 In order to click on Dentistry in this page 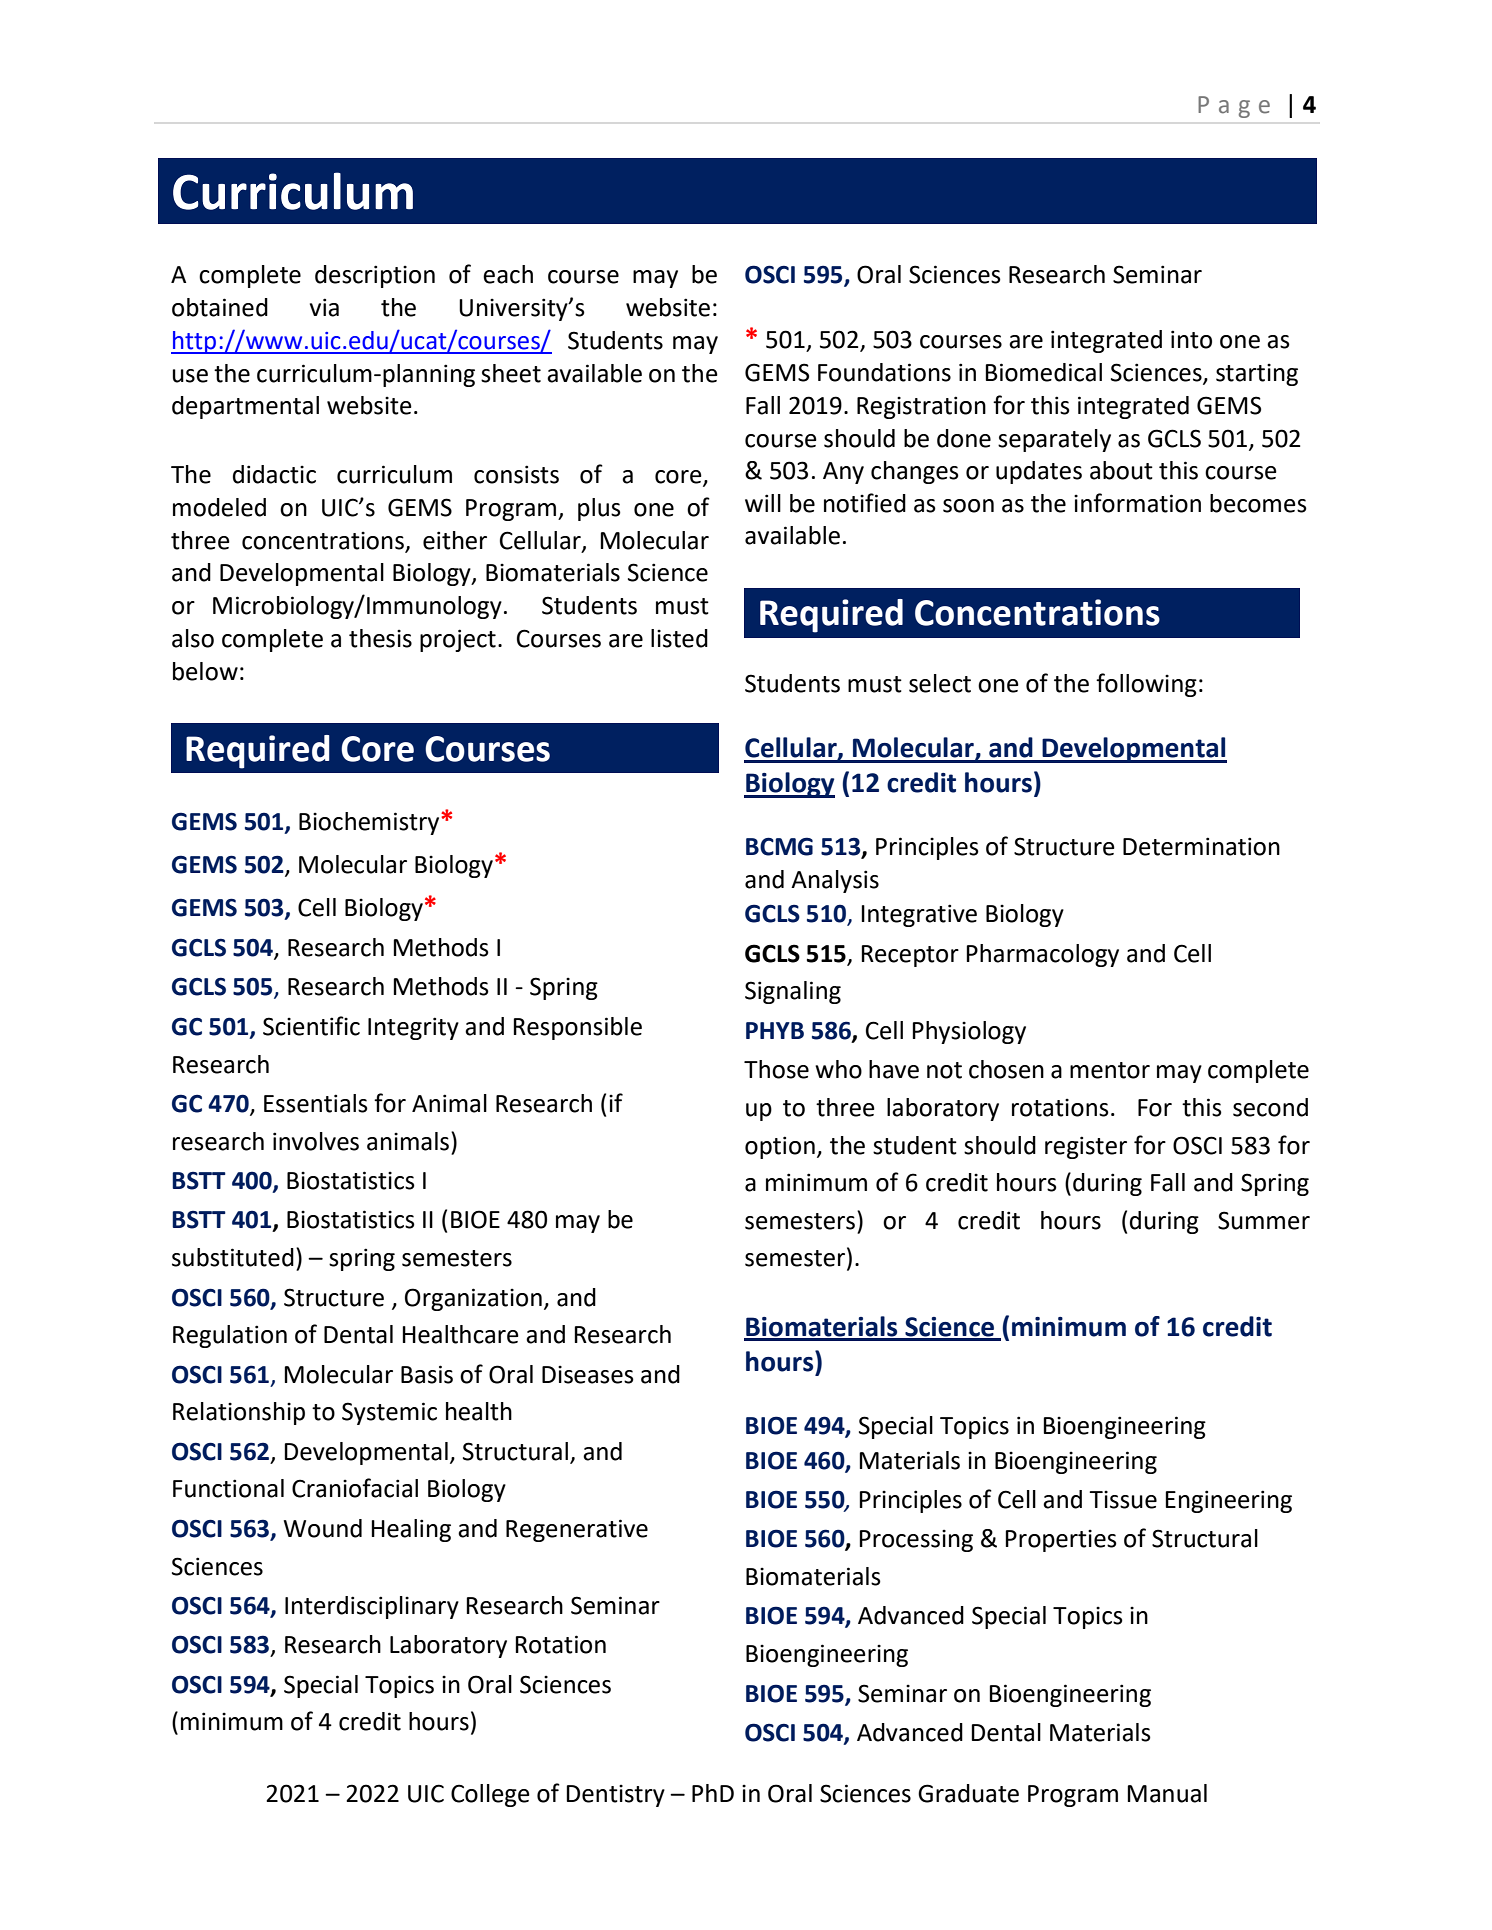, I will do `click(615, 1795)`.
